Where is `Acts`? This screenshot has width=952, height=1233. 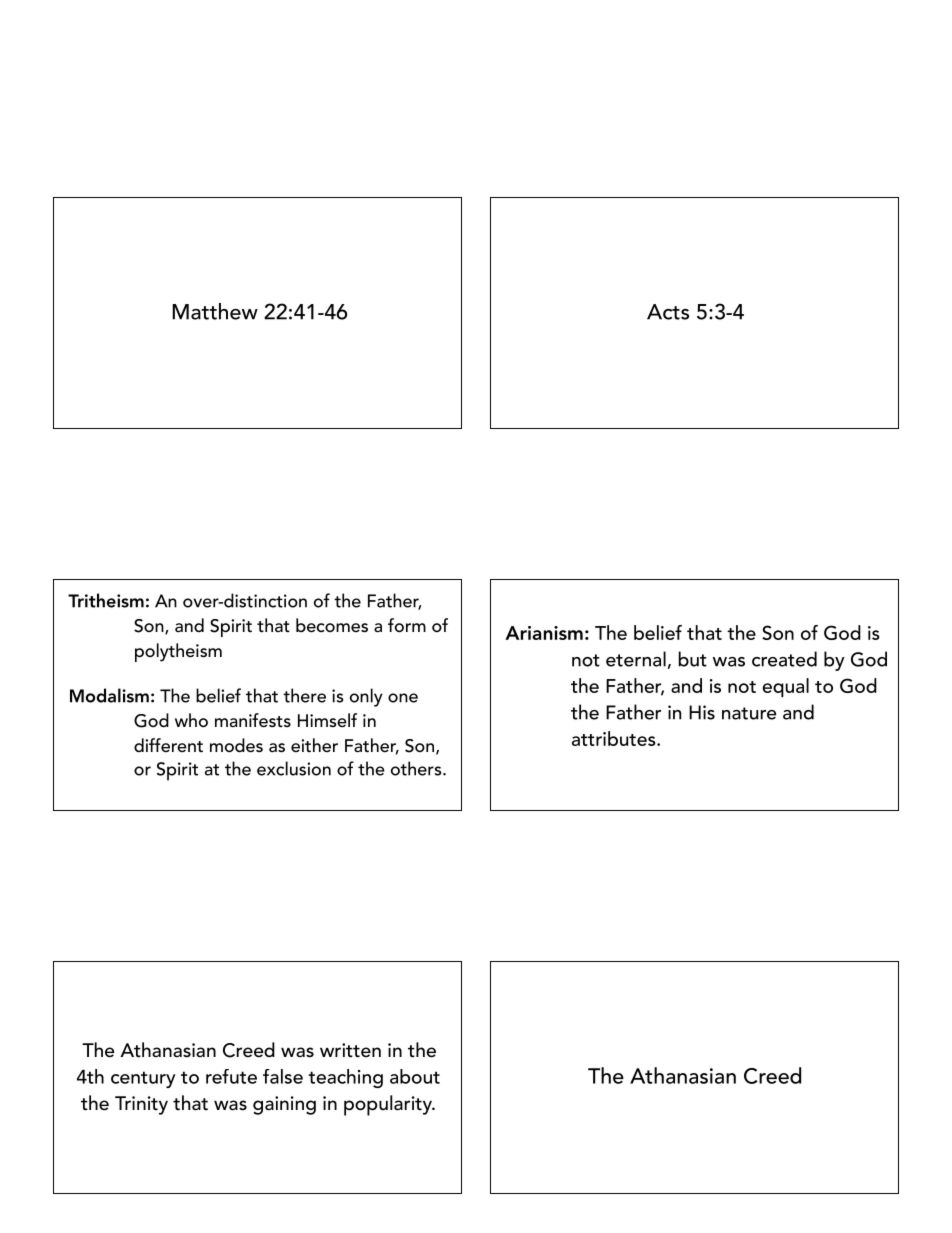 Acts is located at coordinates (668, 312).
